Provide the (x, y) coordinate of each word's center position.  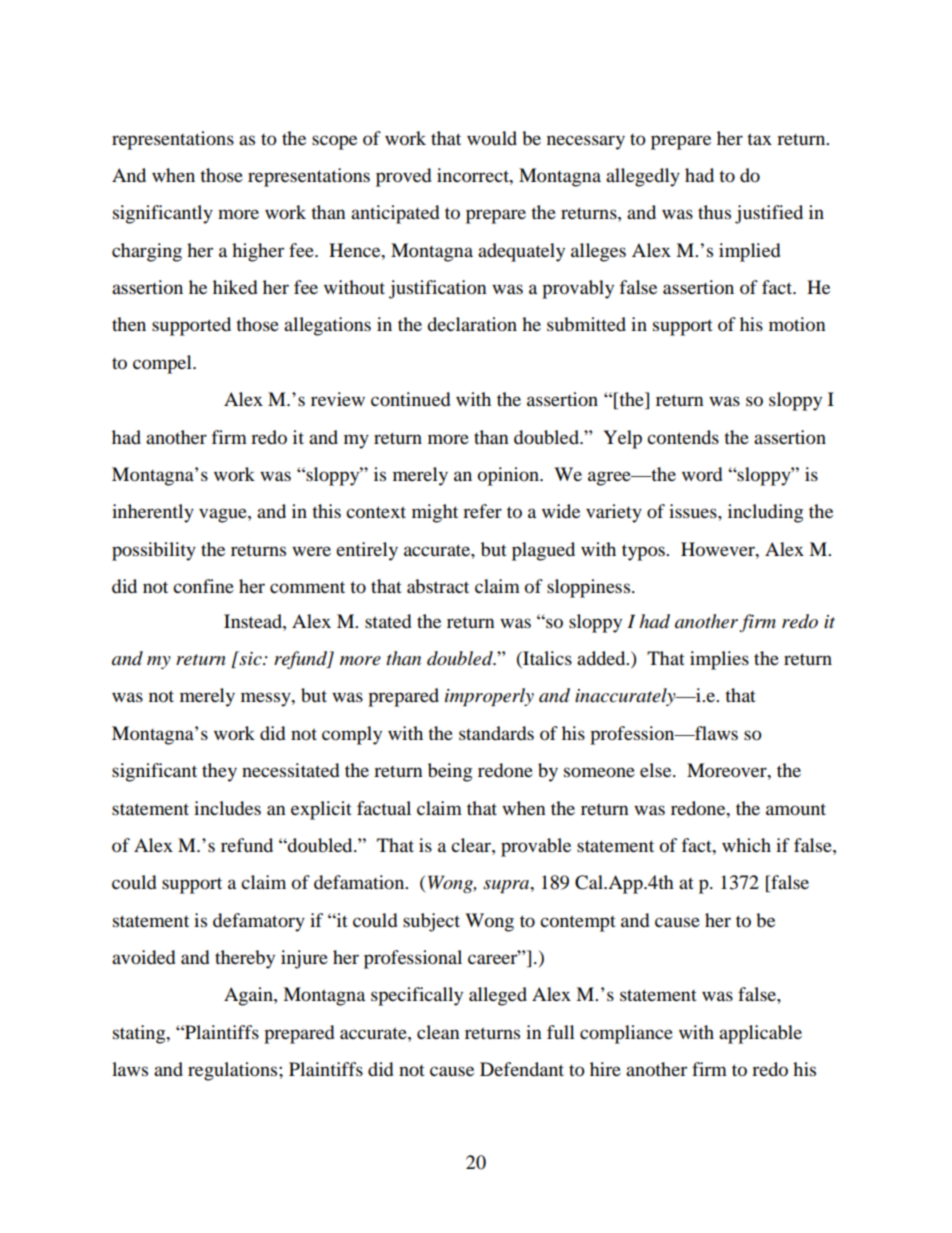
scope (334, 142)
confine (203, 586)
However (719, 549)
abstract (438, 586)
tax (759, 139)
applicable (760, 1034)
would (492, 138)
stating (140, 1034)
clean (438, 1032)
